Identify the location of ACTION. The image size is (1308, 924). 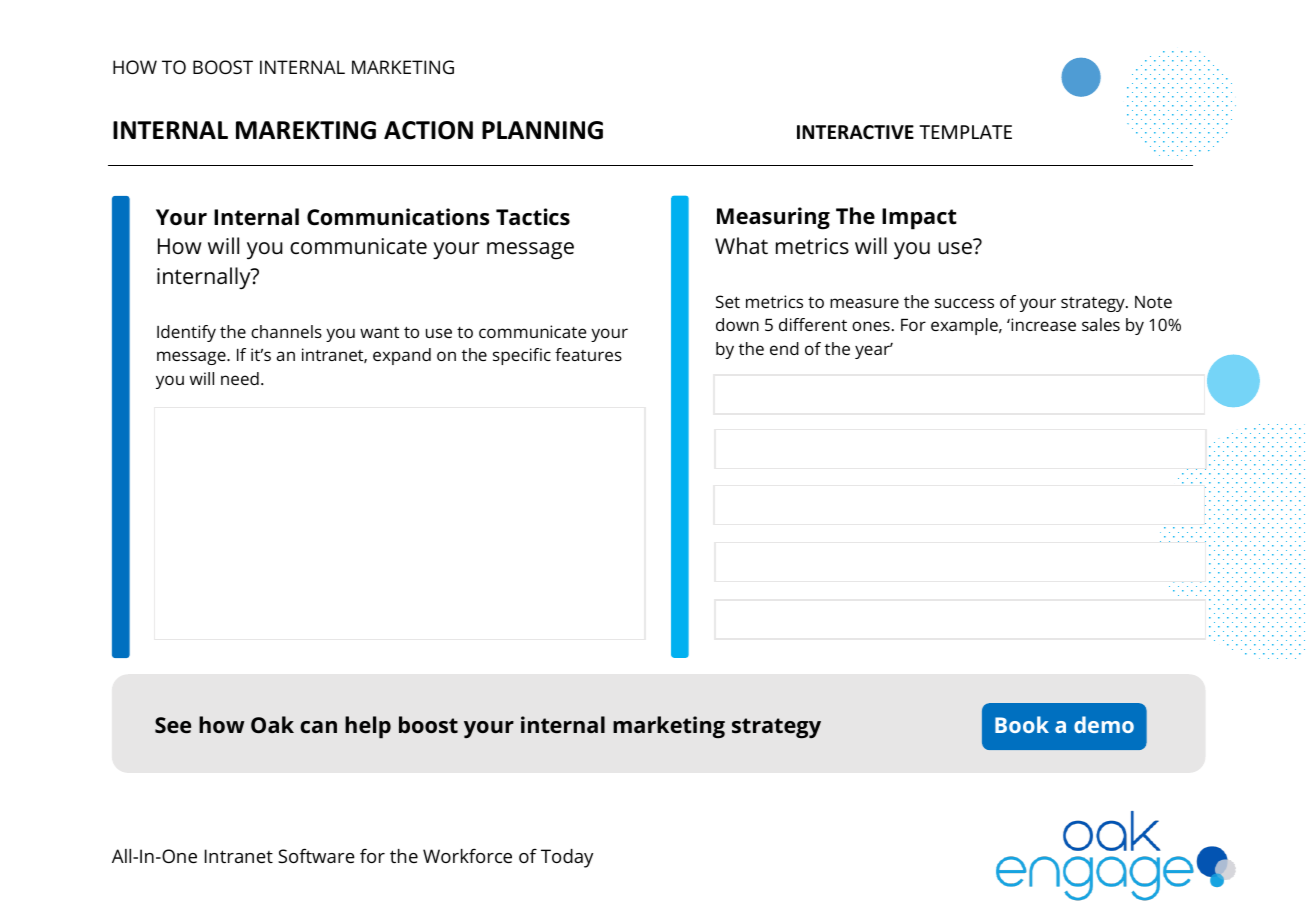
(428, 130).
